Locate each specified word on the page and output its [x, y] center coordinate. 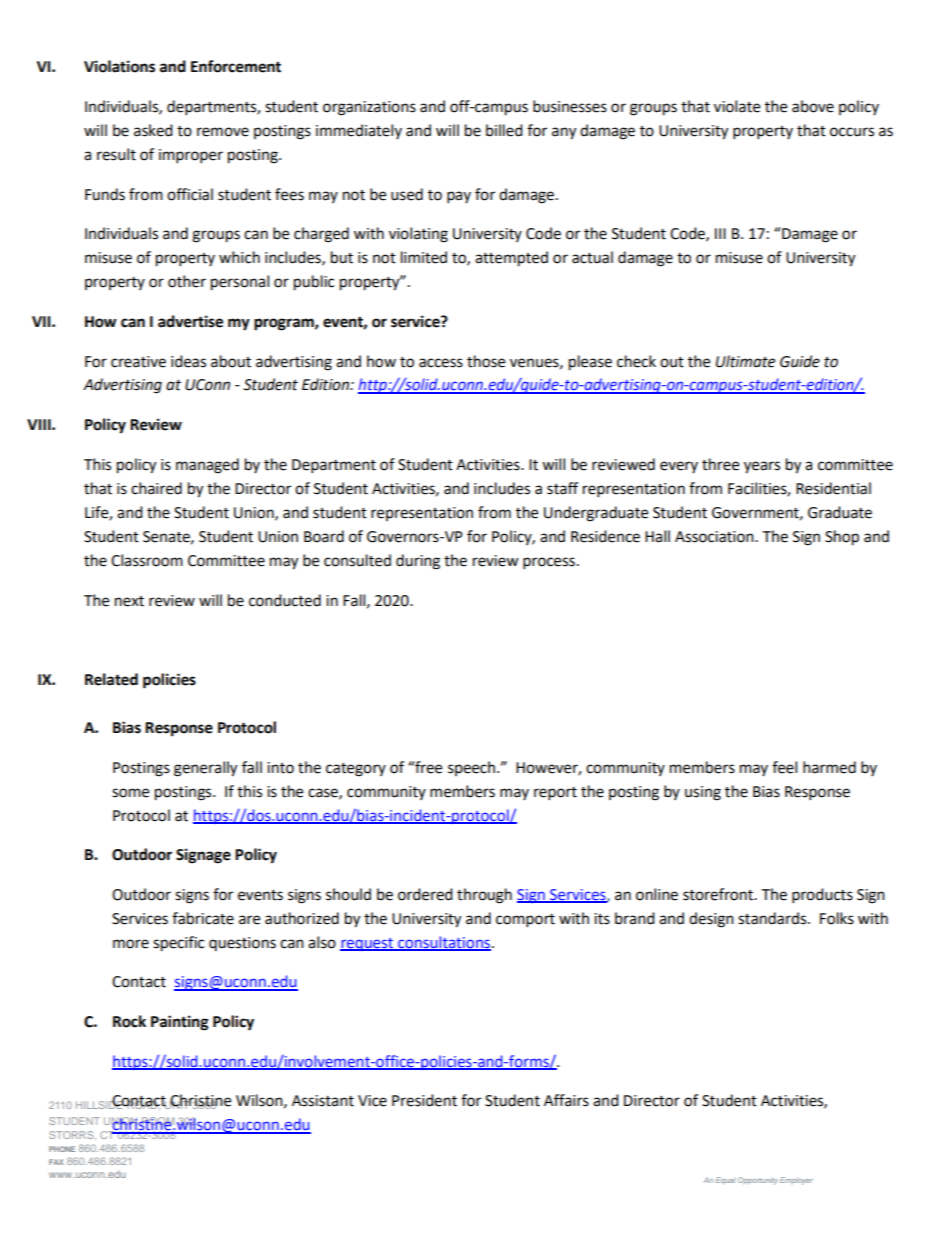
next [129, 601]
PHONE [62, 1149]
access [441, 363]
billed [504, 130]
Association [715, 537]
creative [138, 362]
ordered [425, 894]
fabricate [203, 918]
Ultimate [745, 361]
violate [737, 106]
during [418, 562]
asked [153, 130]
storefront [719, 894]
